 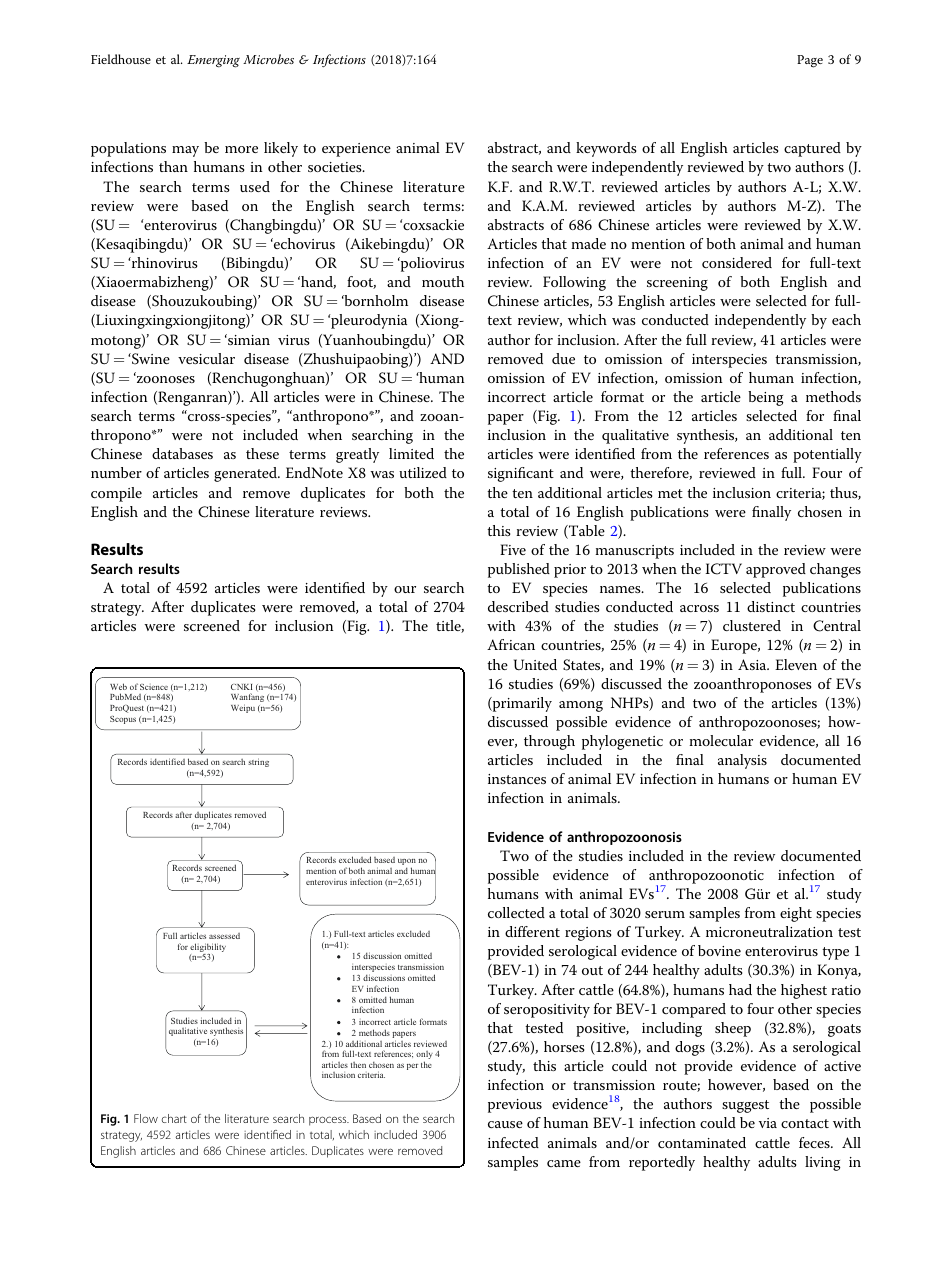 I want to click on Science, so click(x=154, y=687).
